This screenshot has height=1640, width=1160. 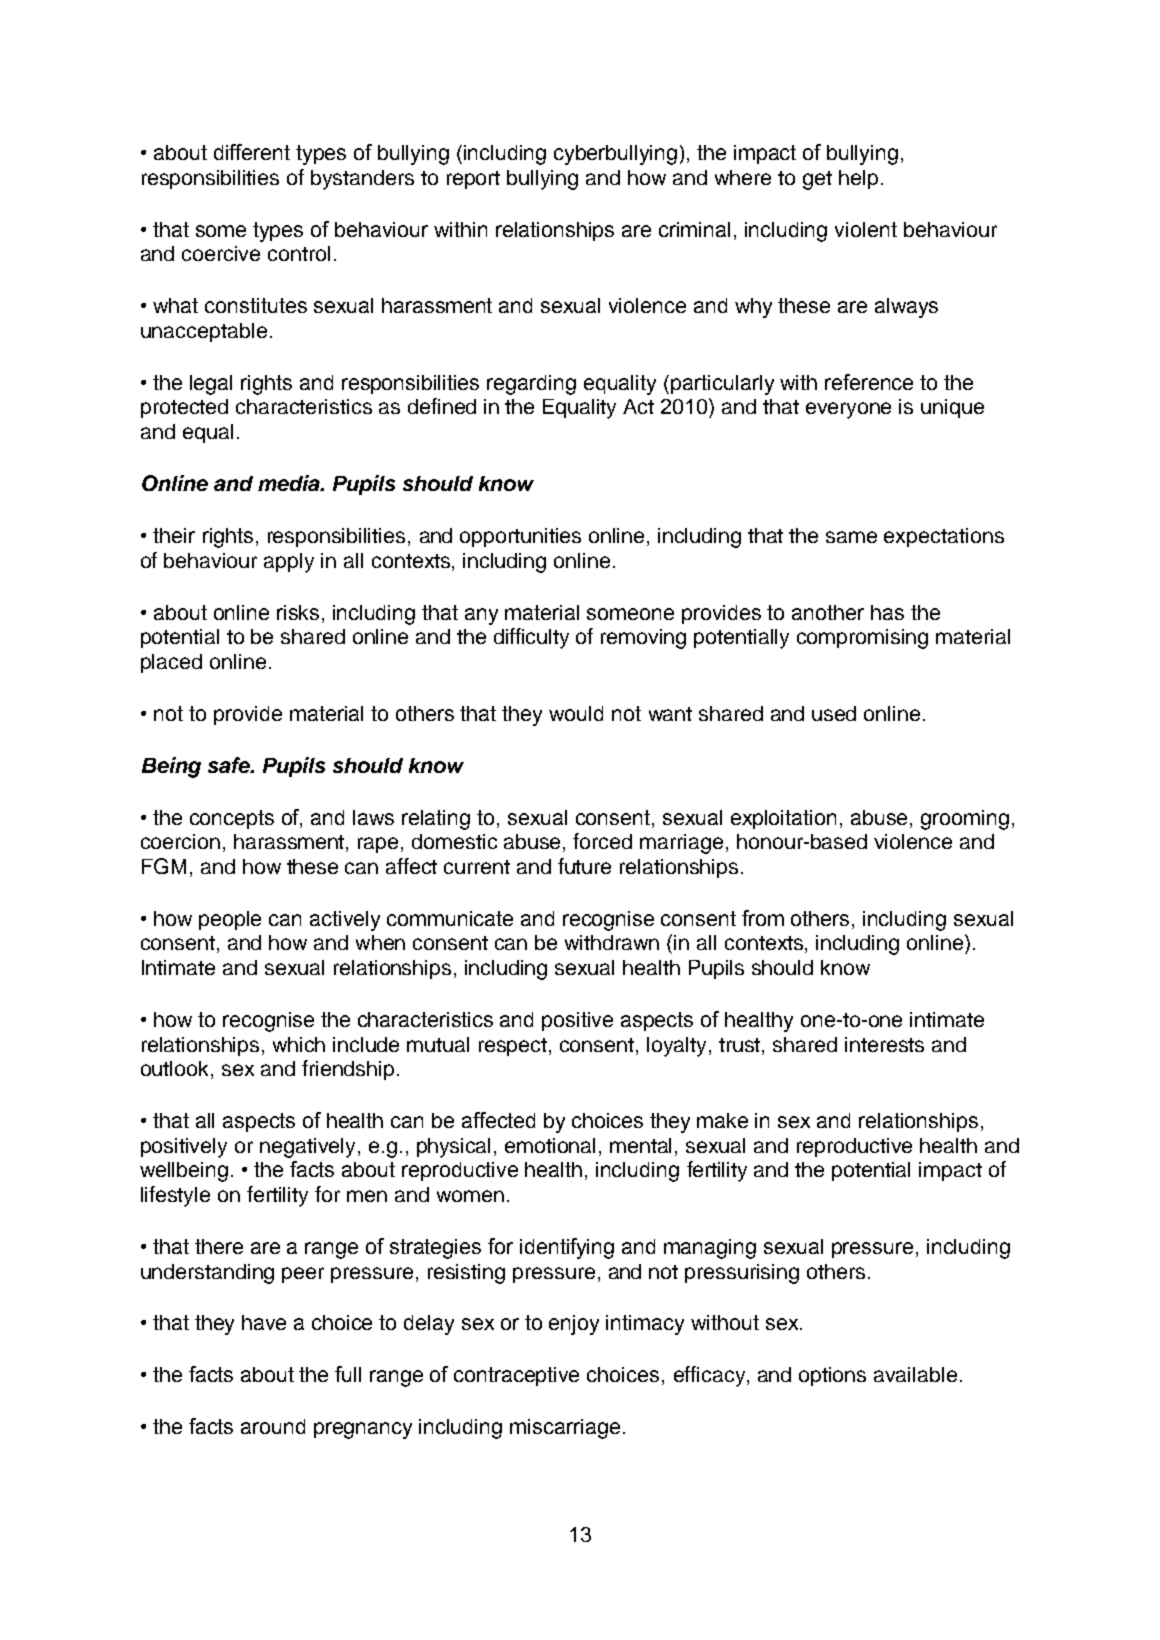 What do you see at coordinates (602, 841) in the screenshot?
I see `forced` at bounding box center [602, 841].
